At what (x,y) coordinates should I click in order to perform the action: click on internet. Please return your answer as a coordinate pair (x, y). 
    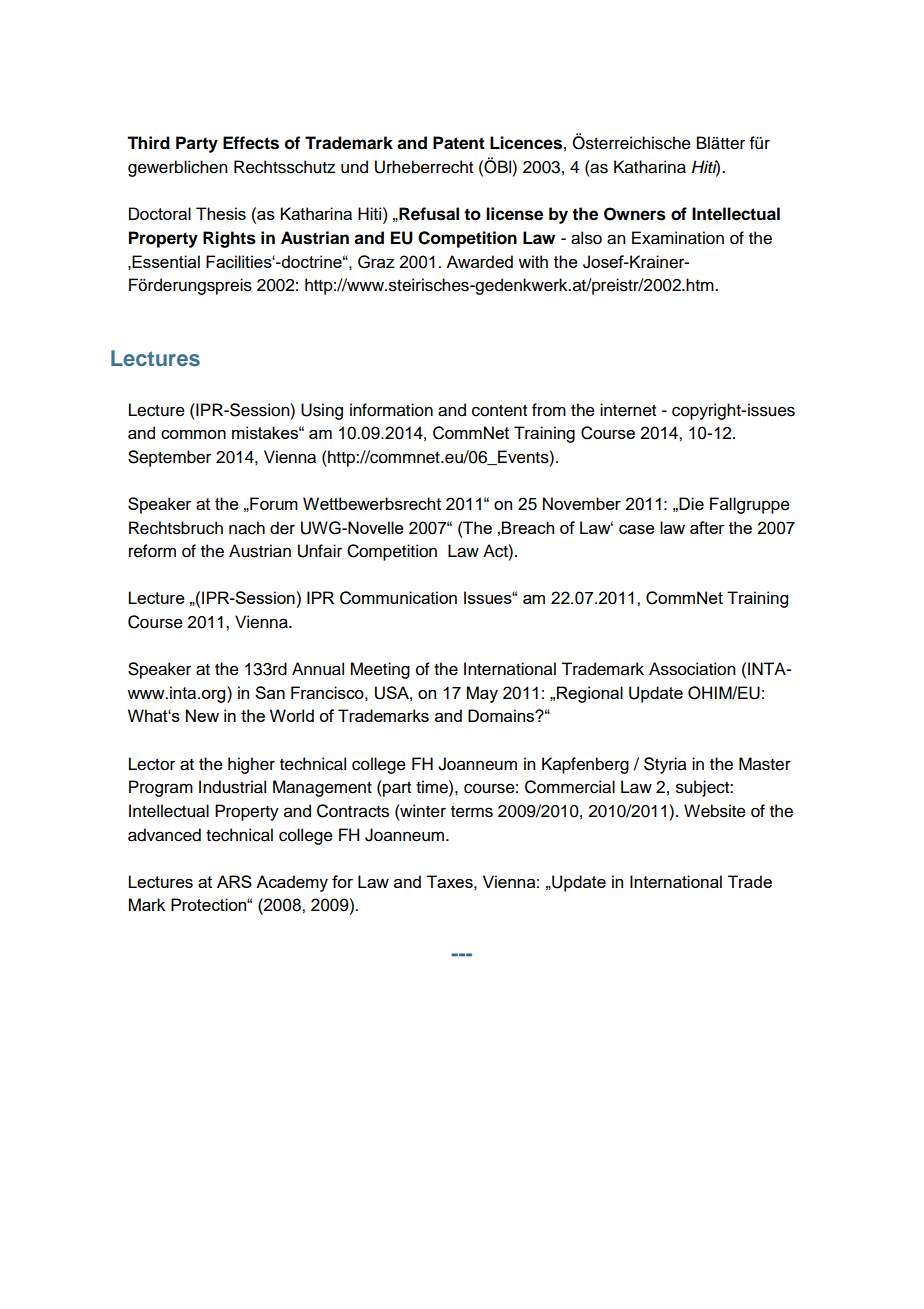
    Looking at the image, I should click on (628, 410).
